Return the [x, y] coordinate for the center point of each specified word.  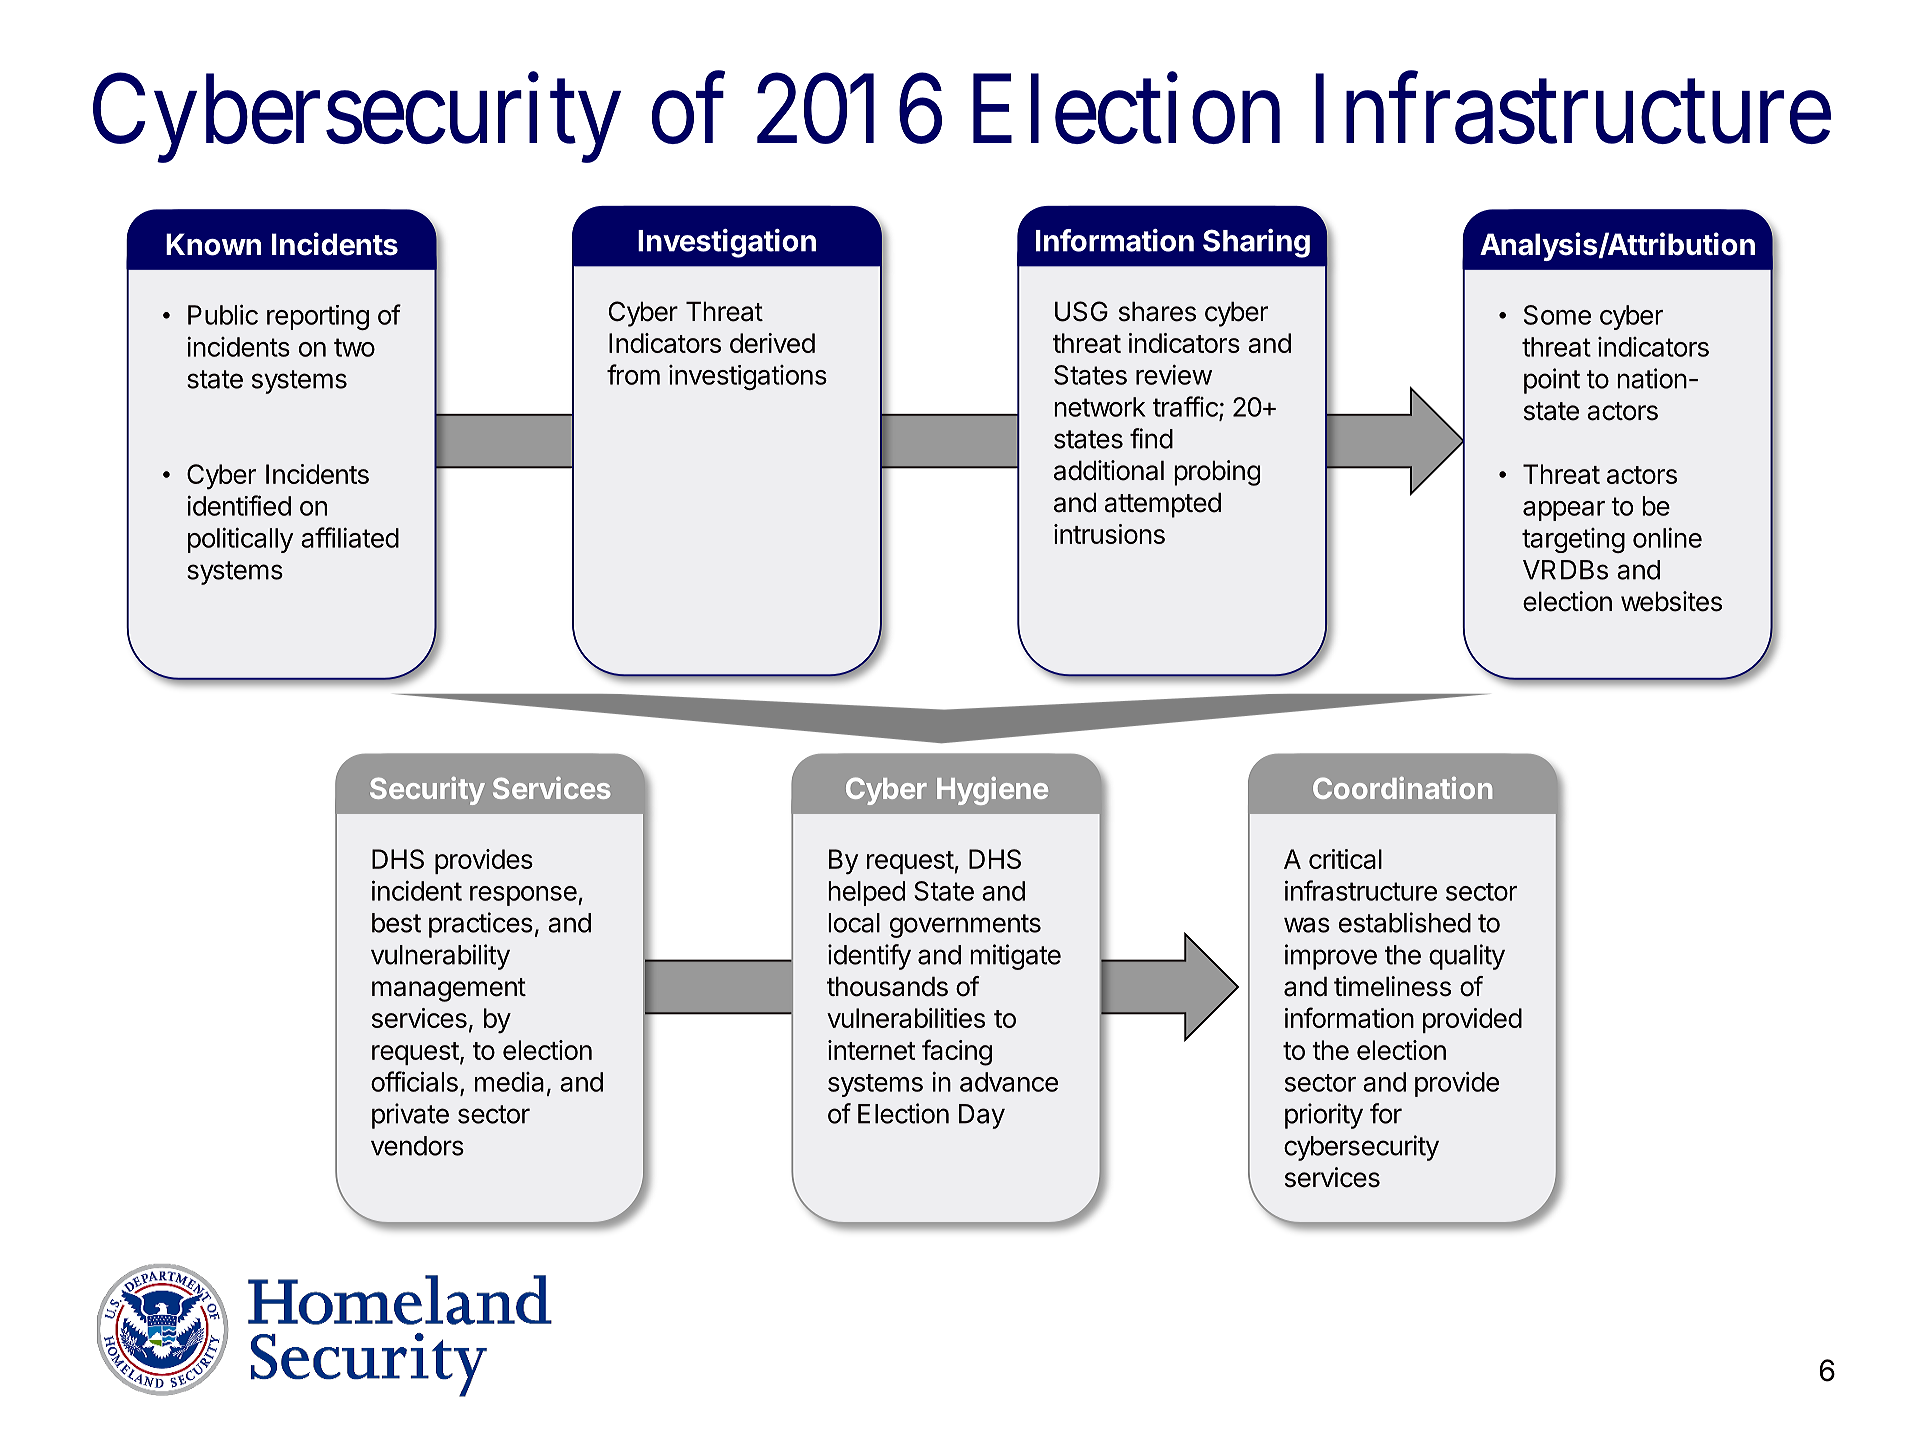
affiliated [350, 537]
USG [1081, 311]
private [410, 1116]
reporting [318, 317]
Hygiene [992, 791]
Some [1557, 315]
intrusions [1109, 534]
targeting [1573, 540]
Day [982, 1116]
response [523, 896]
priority [1324, 1116]
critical [1345, 859]
